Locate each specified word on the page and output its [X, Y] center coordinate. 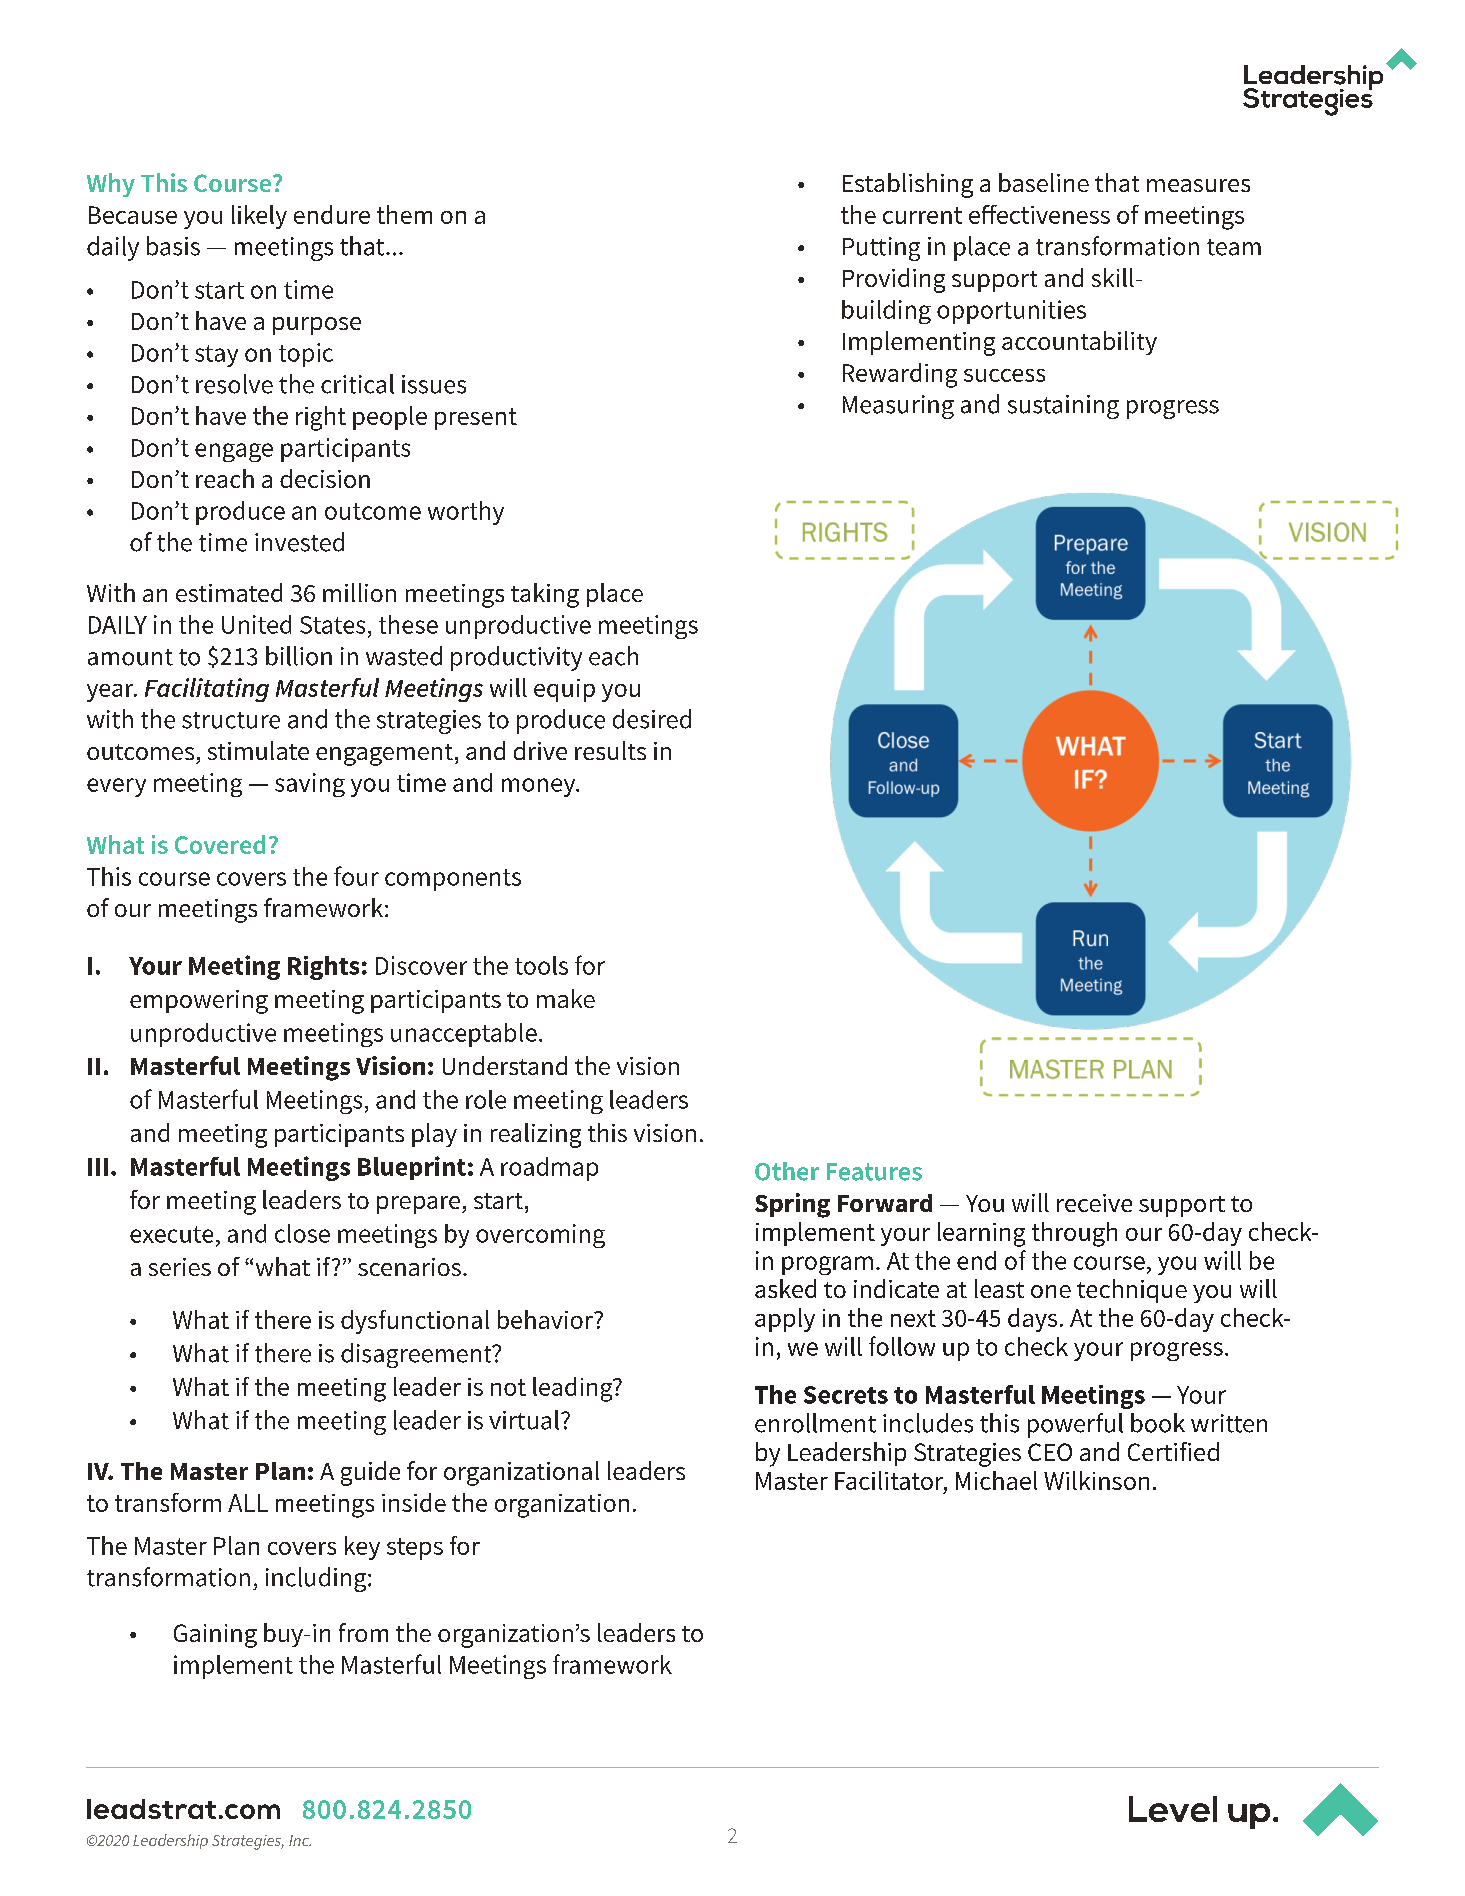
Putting [881, 249]
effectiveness [1039, 214]
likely [259, 217]
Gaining [215, 1636]
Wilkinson [1096, 1480]
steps [415, 1549]
